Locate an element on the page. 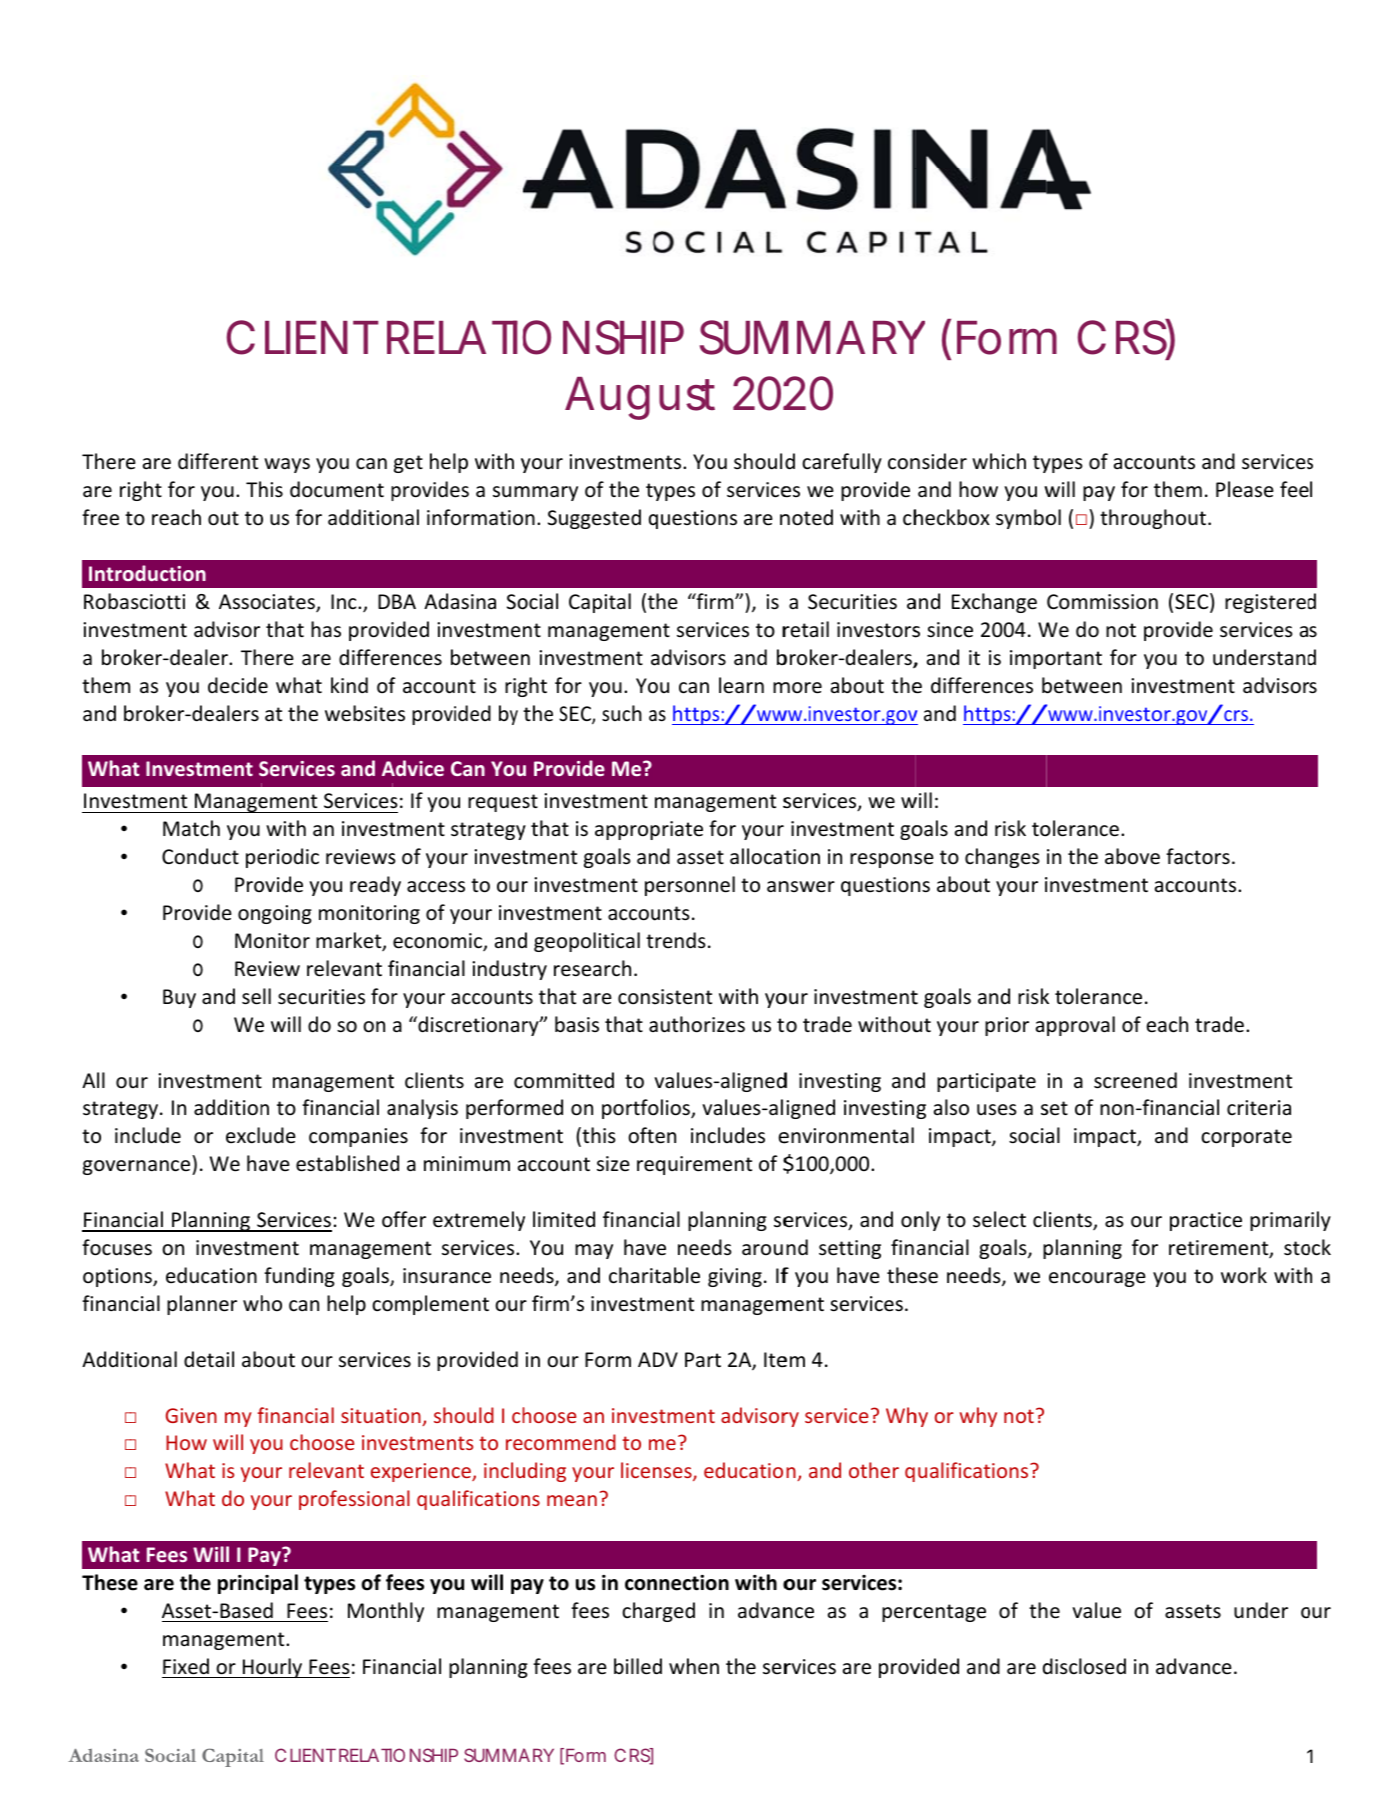  Aug is located at coordinates (607, 398).
